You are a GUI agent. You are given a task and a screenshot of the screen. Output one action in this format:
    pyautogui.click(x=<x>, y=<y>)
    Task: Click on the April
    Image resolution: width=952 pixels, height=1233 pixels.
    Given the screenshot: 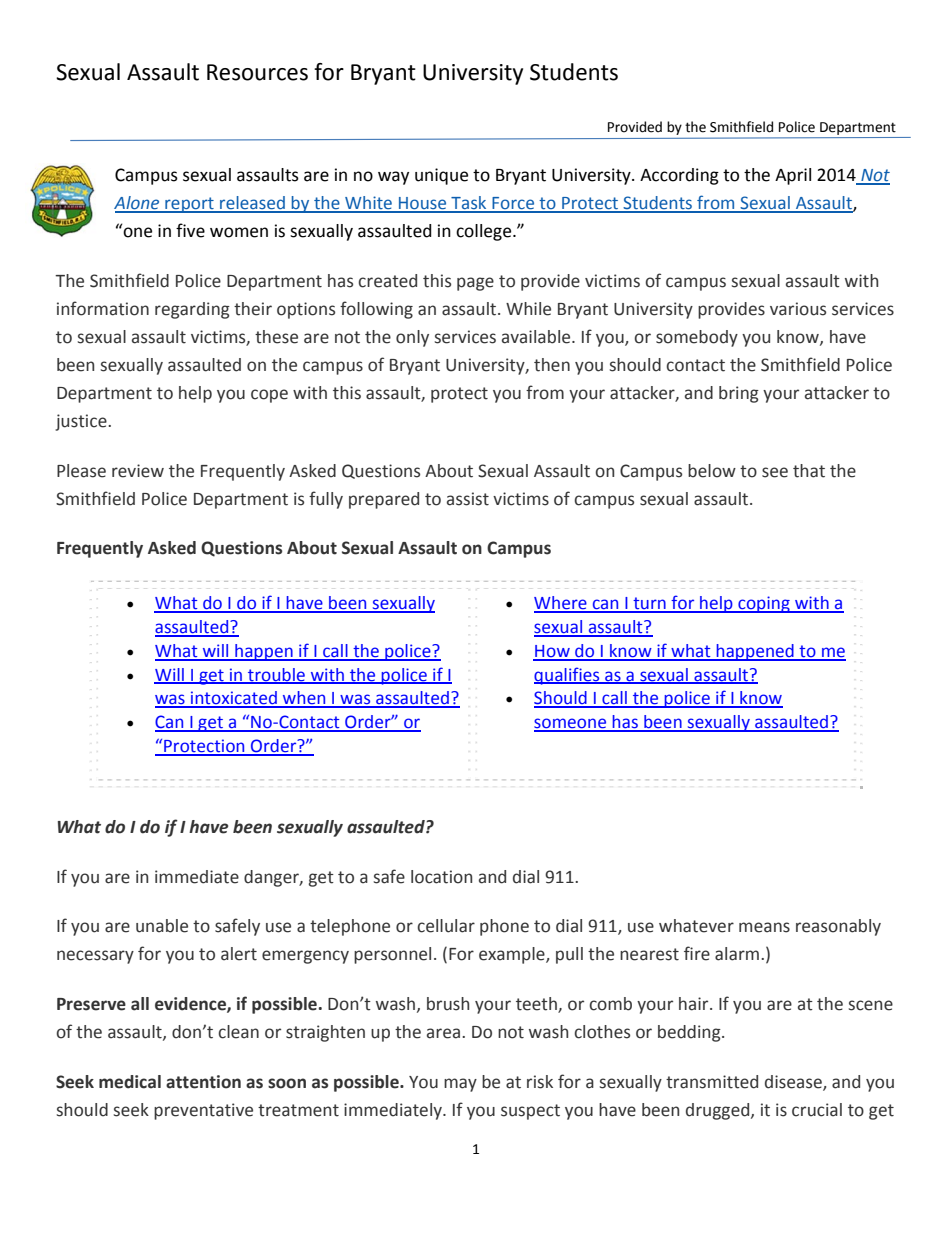 What is the action you would take?
    pyautogui.click(x=793, y=176)
